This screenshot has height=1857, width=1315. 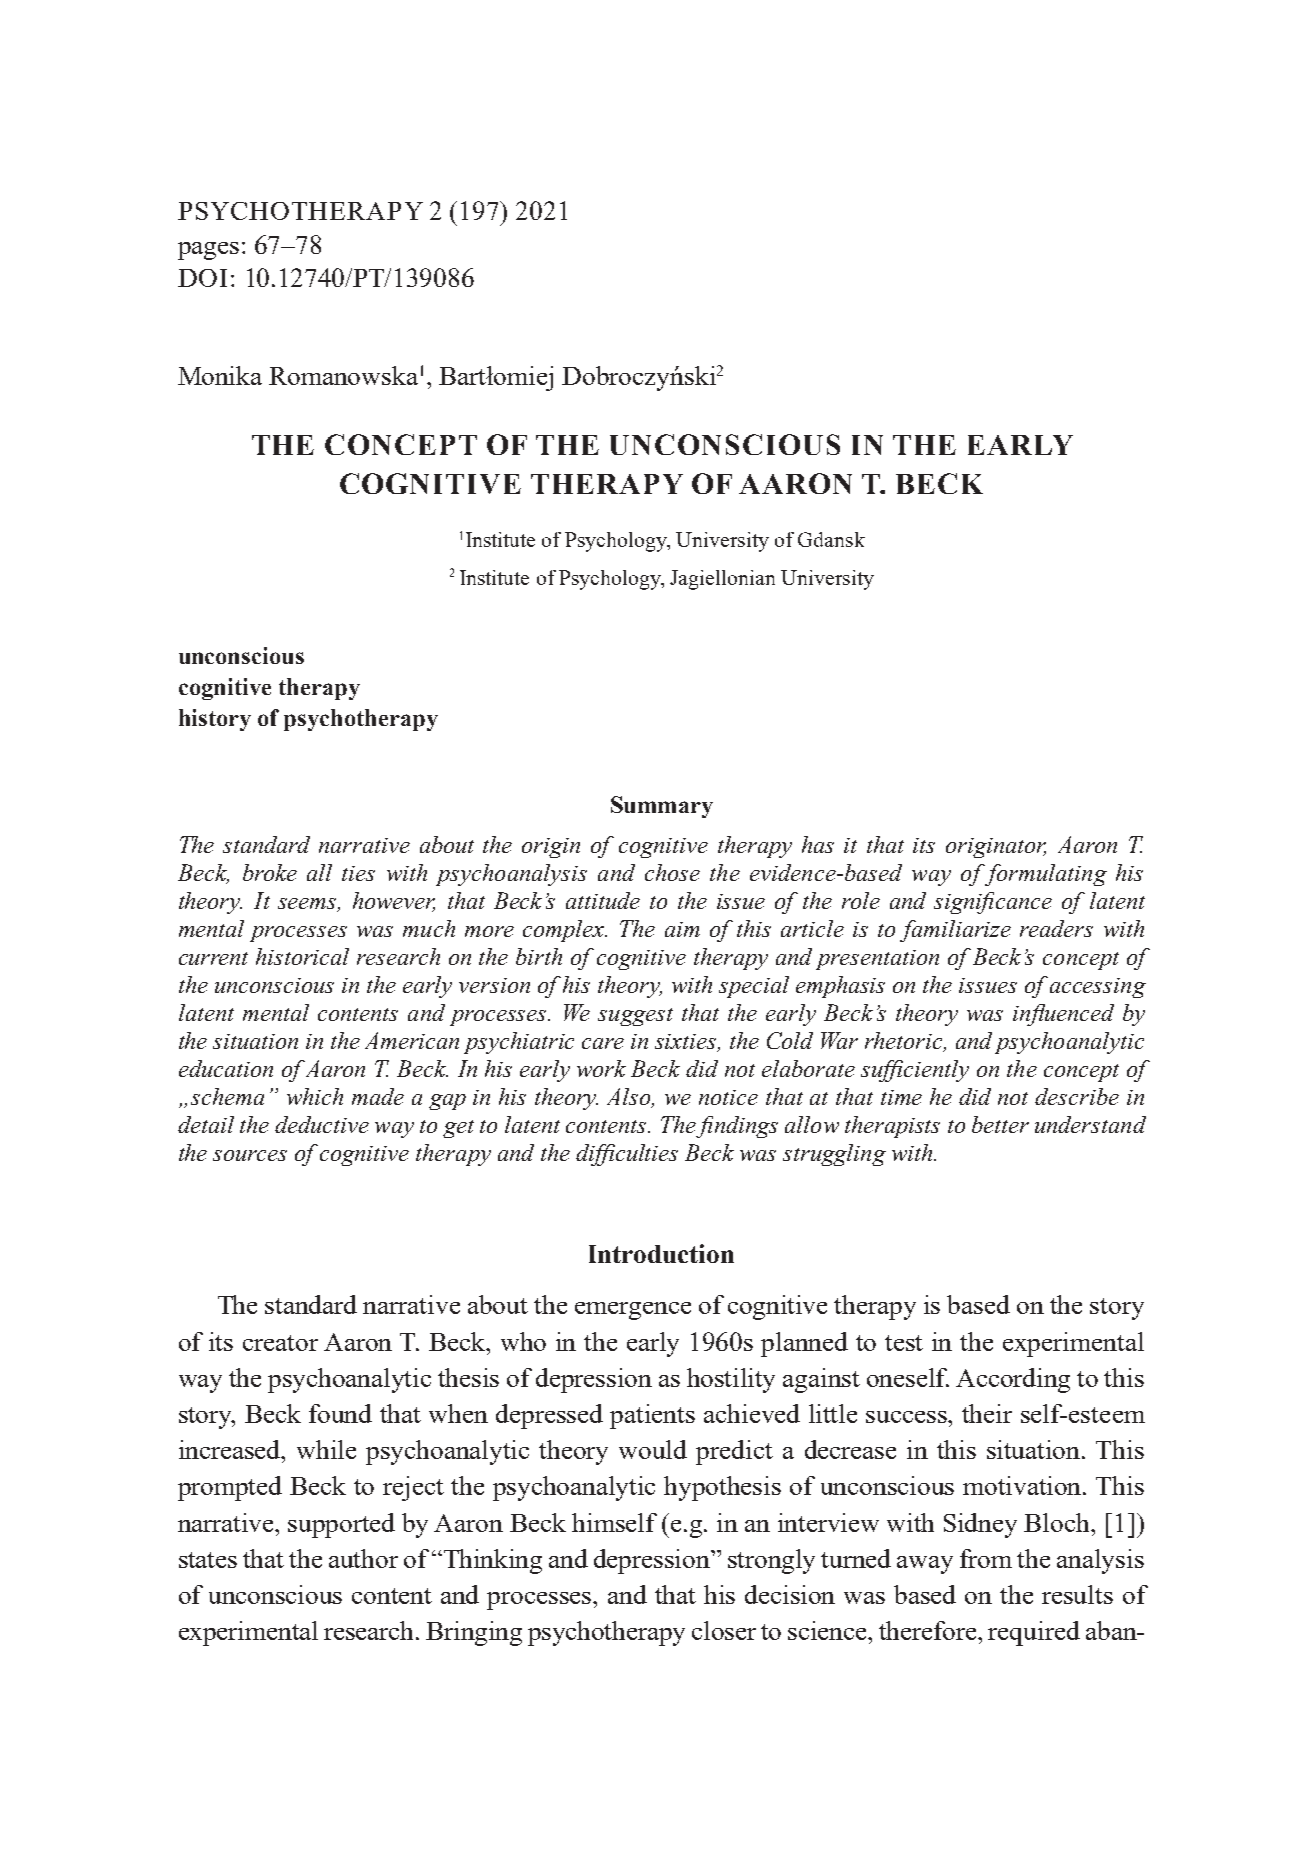 I want to click on which, so click(x=315, y=1096).
